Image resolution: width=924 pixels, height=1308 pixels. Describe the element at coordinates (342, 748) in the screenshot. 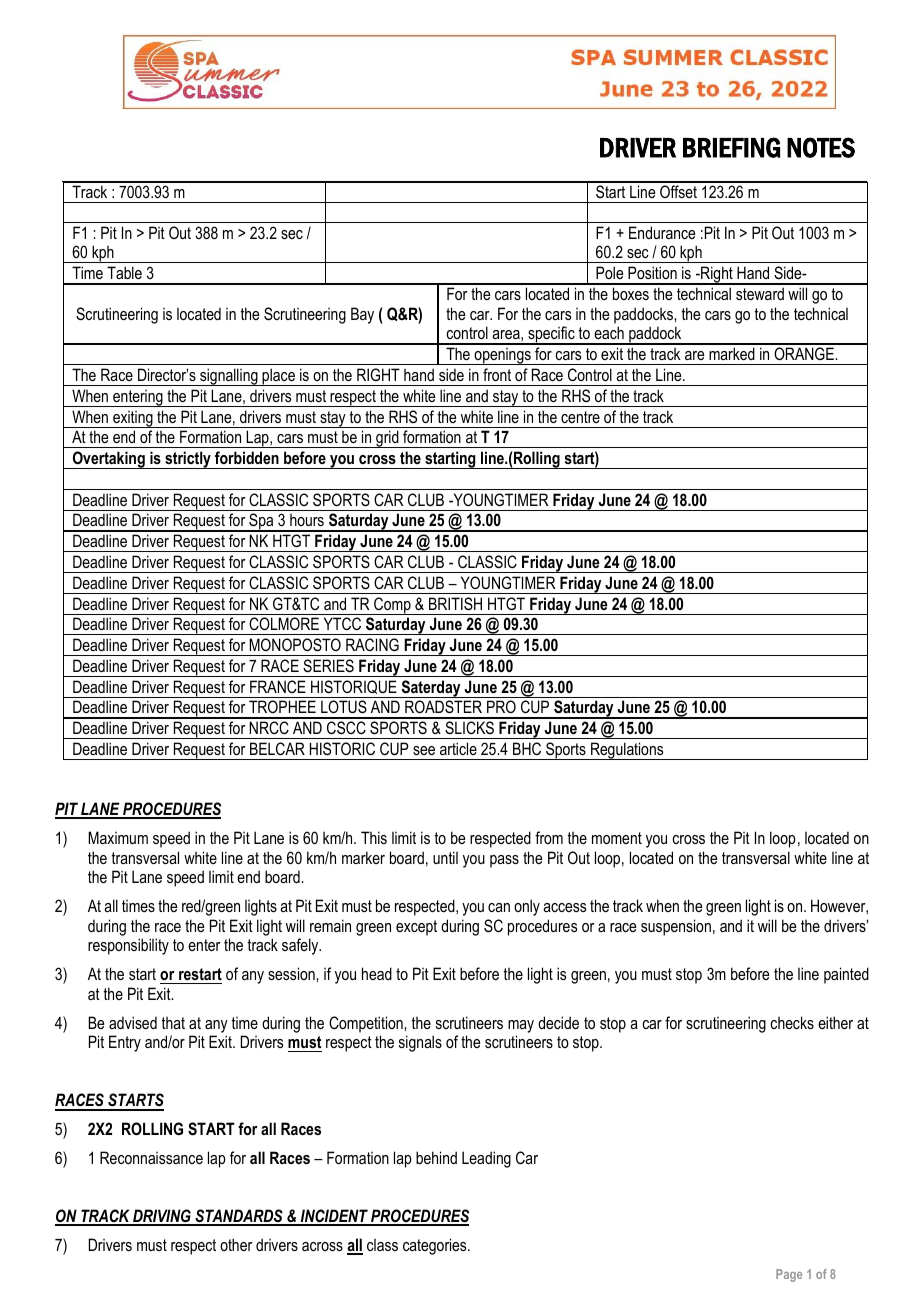

I see `HISTORIC` at that location.
